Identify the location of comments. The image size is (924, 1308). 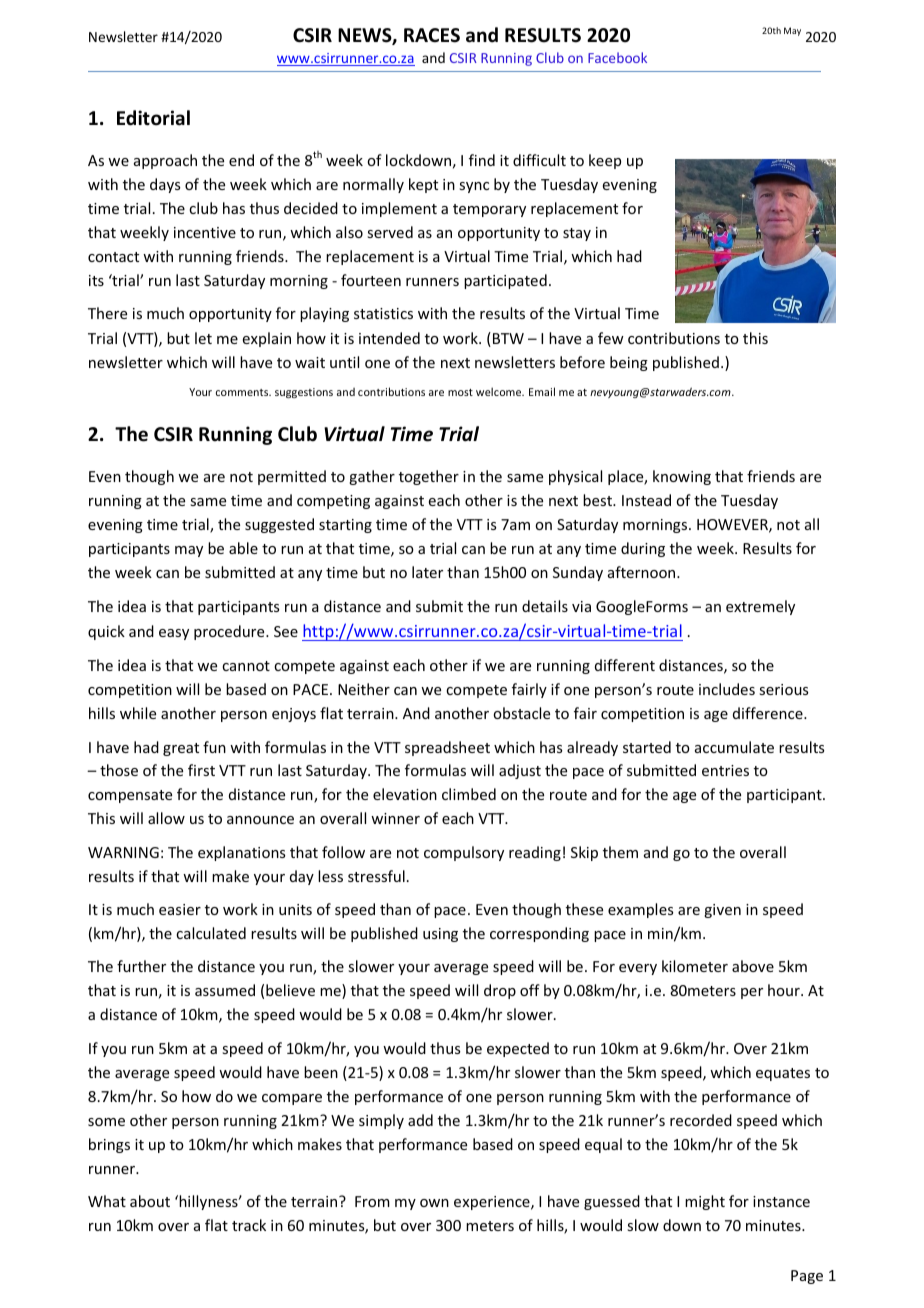
(243, 392).
